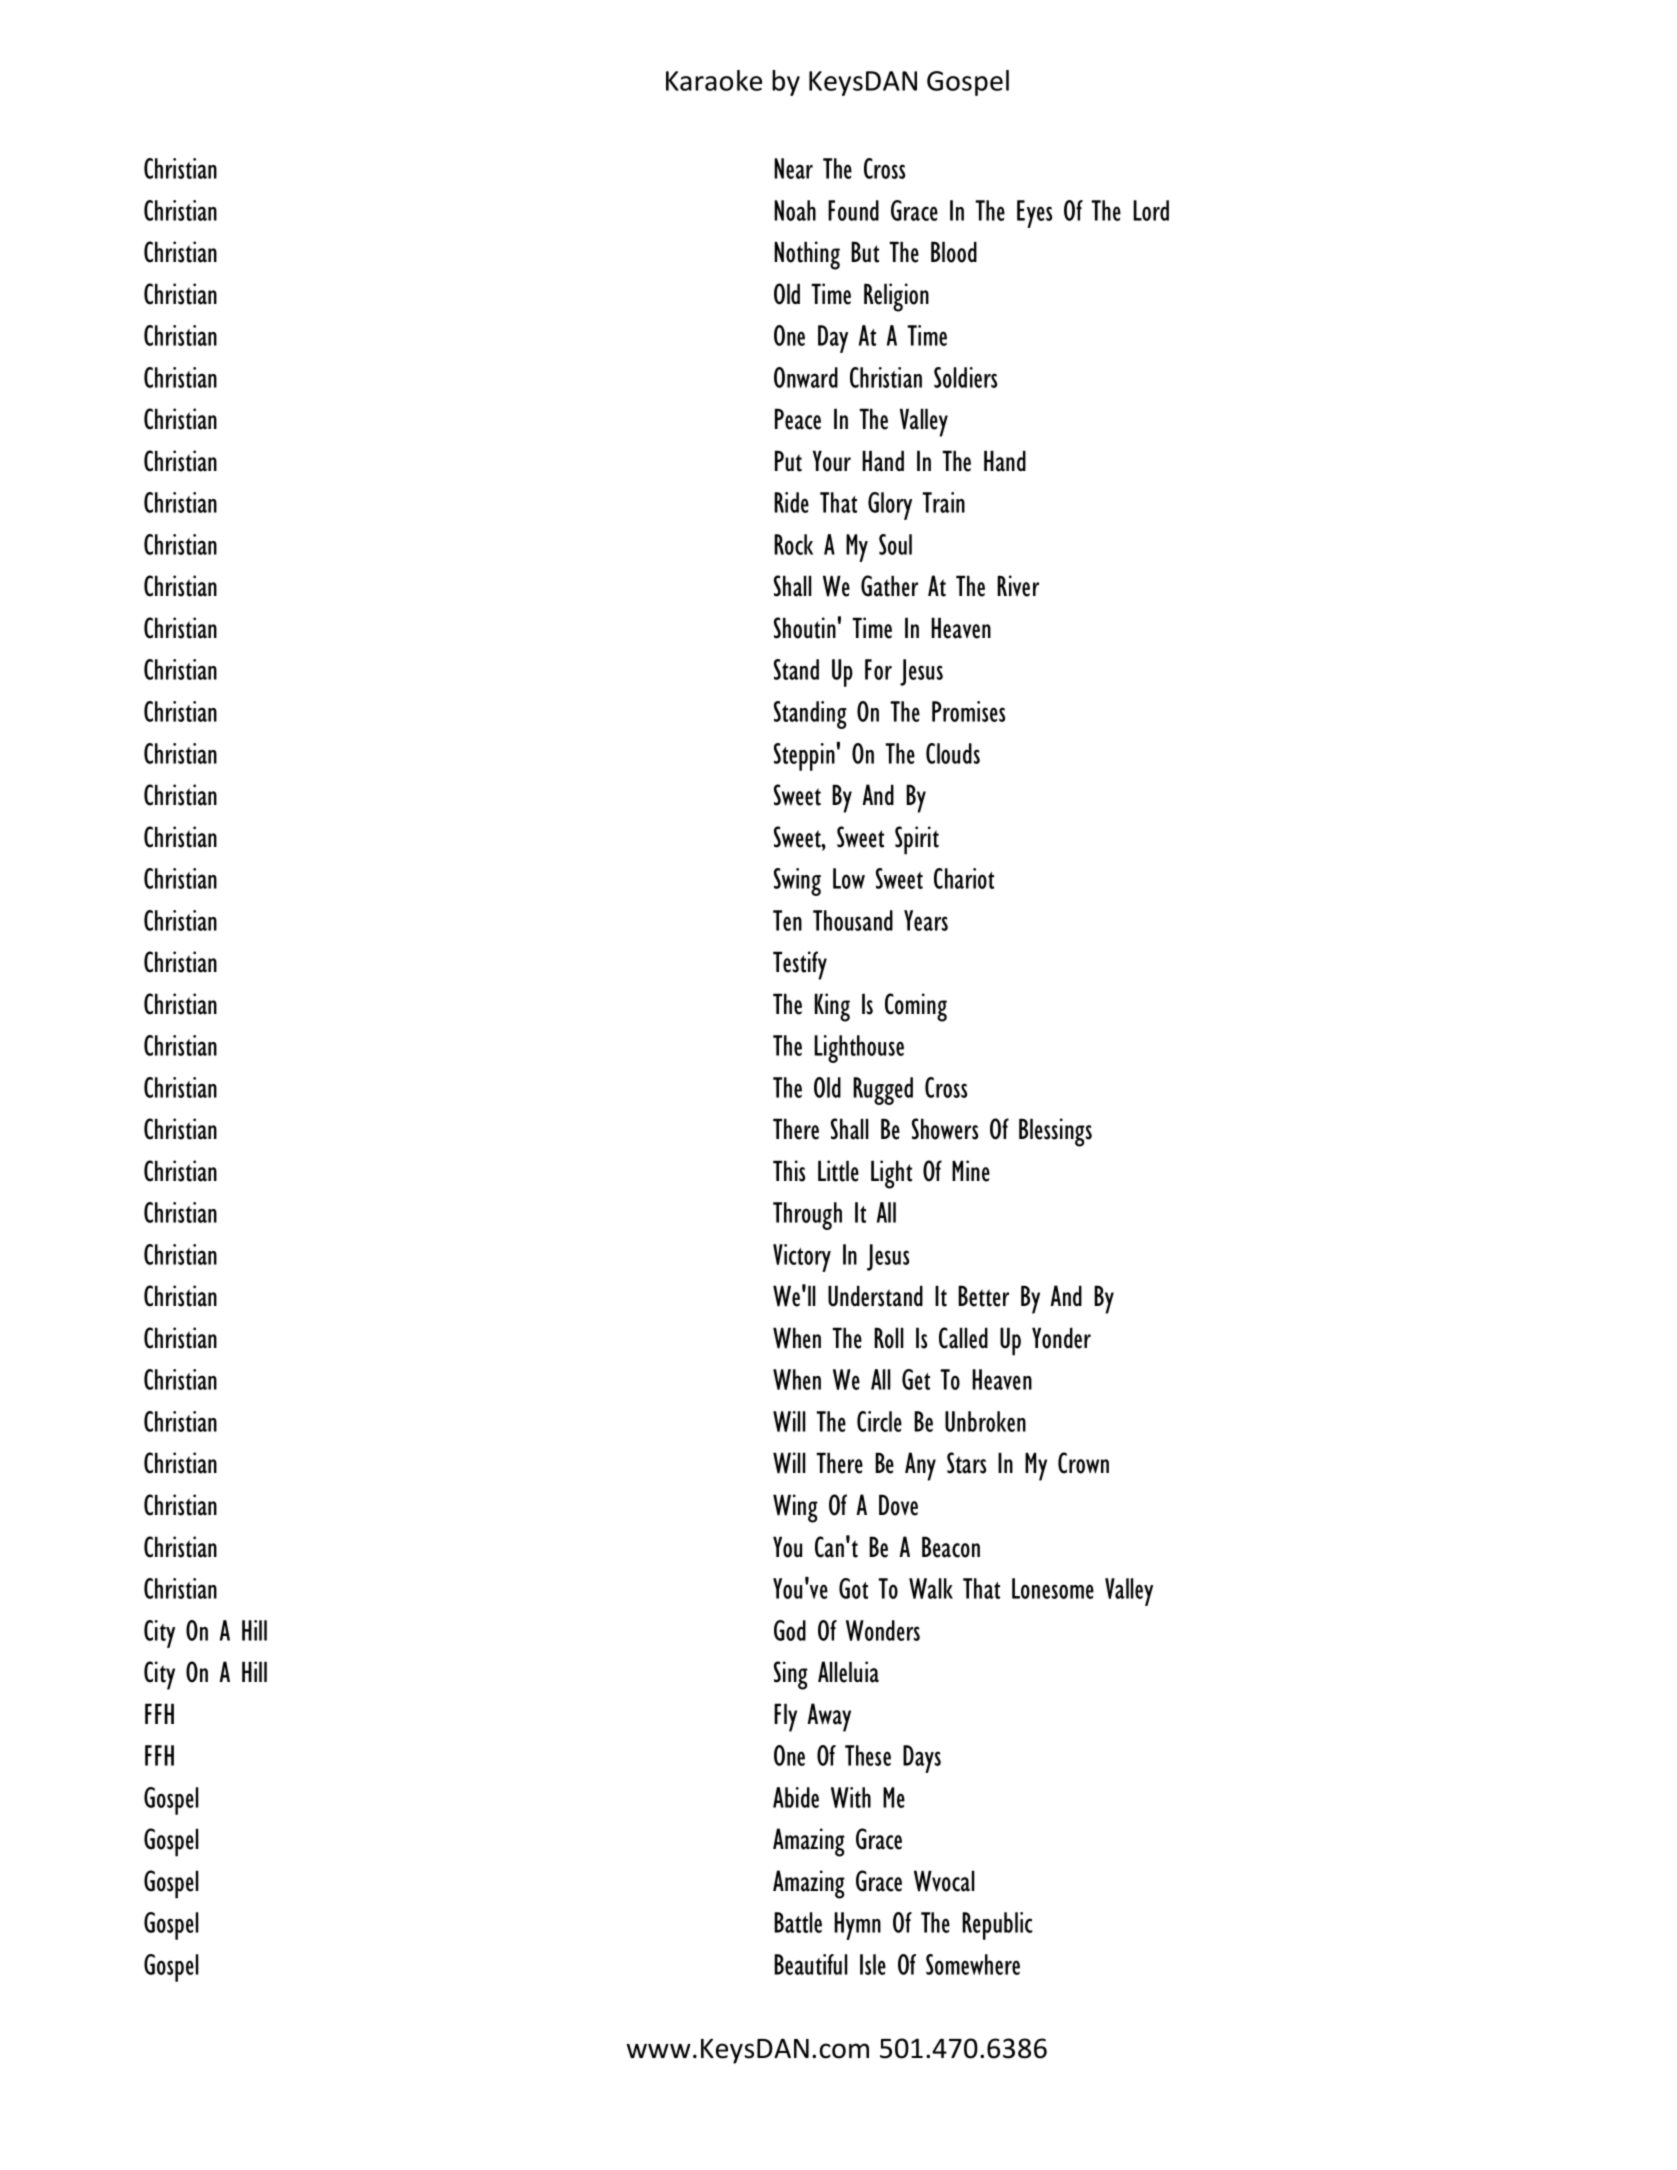  Describe the element at coordinates (804, 757) in the screenshot. I see `Steppin` at that location.
